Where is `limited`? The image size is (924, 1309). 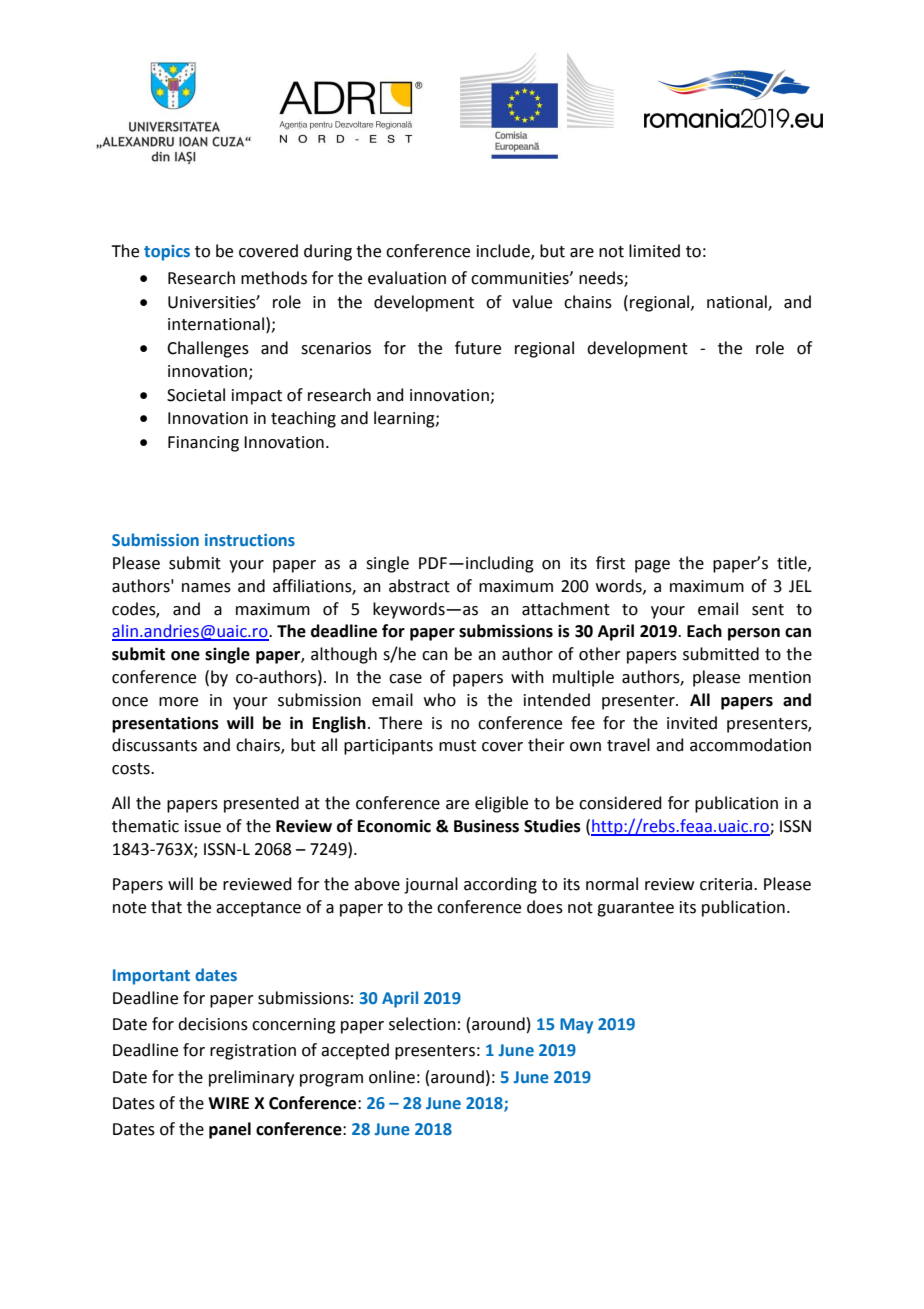 limited is located at coordinates (654, 251).
